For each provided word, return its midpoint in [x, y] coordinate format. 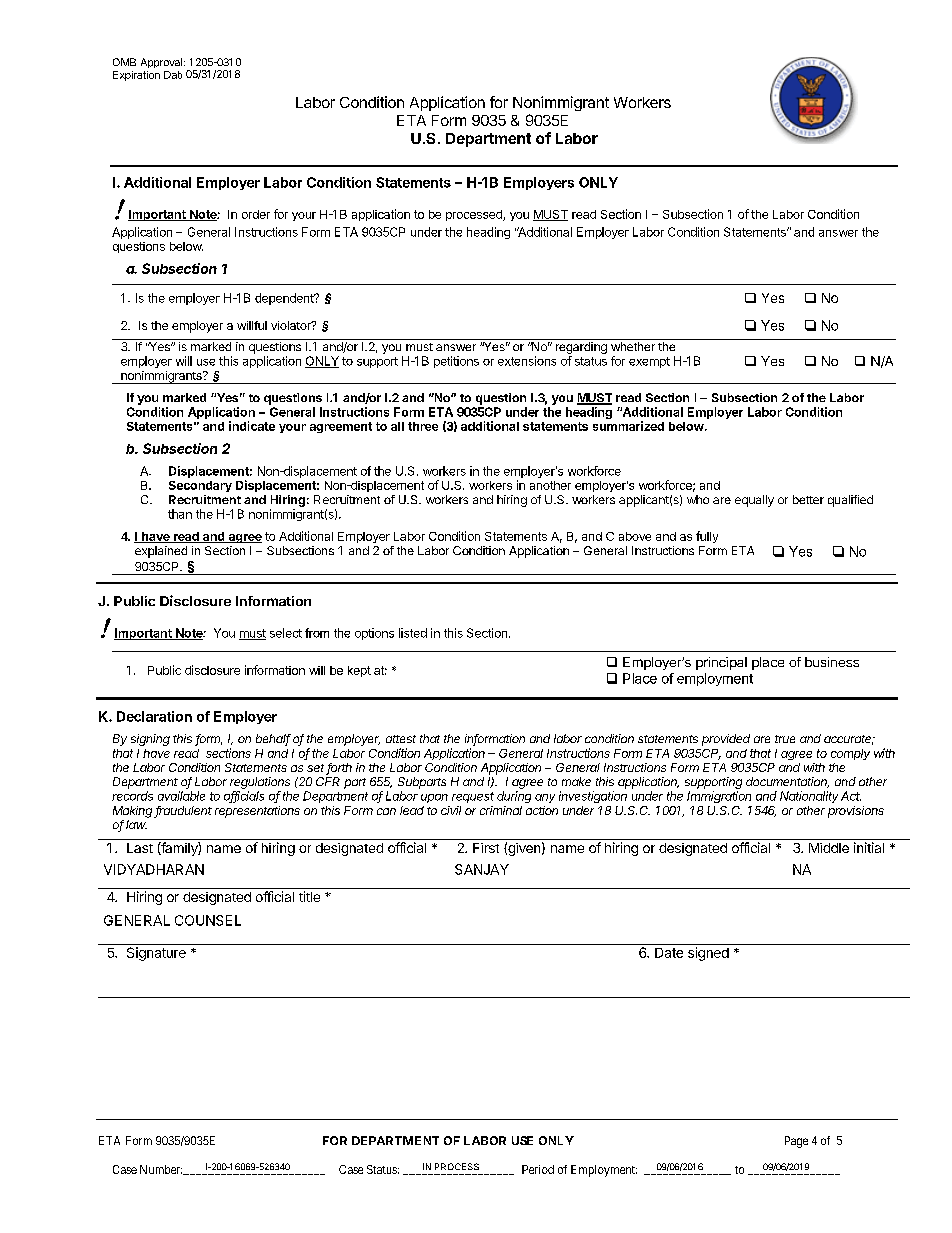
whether [633, 346]
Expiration [136, 76]
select [286, 633]
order [256, 214]
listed [413, 633]
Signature [156, 954]
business [832, 662]
